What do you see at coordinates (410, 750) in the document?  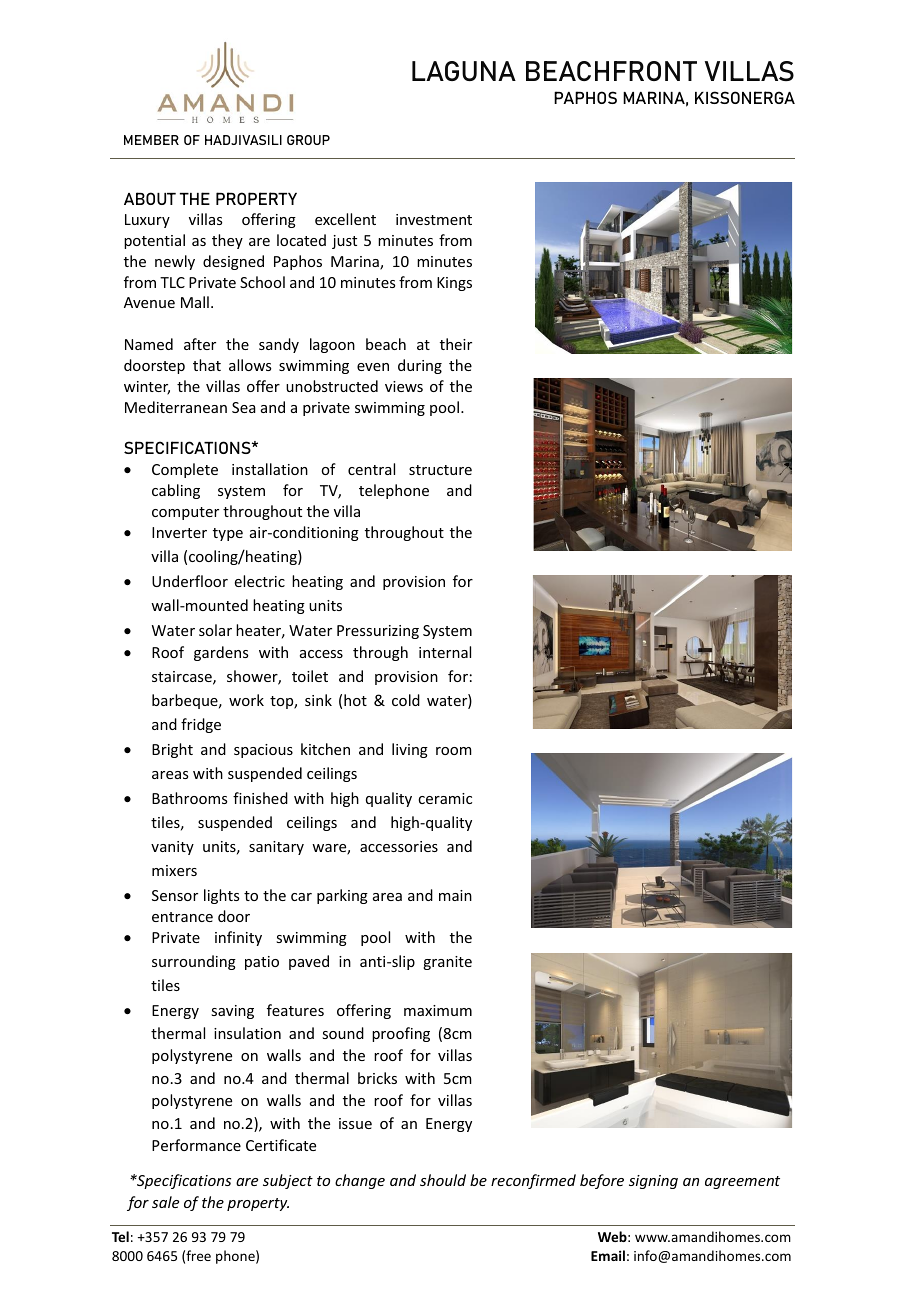 I see `living` at bounding box center [410, 750].
